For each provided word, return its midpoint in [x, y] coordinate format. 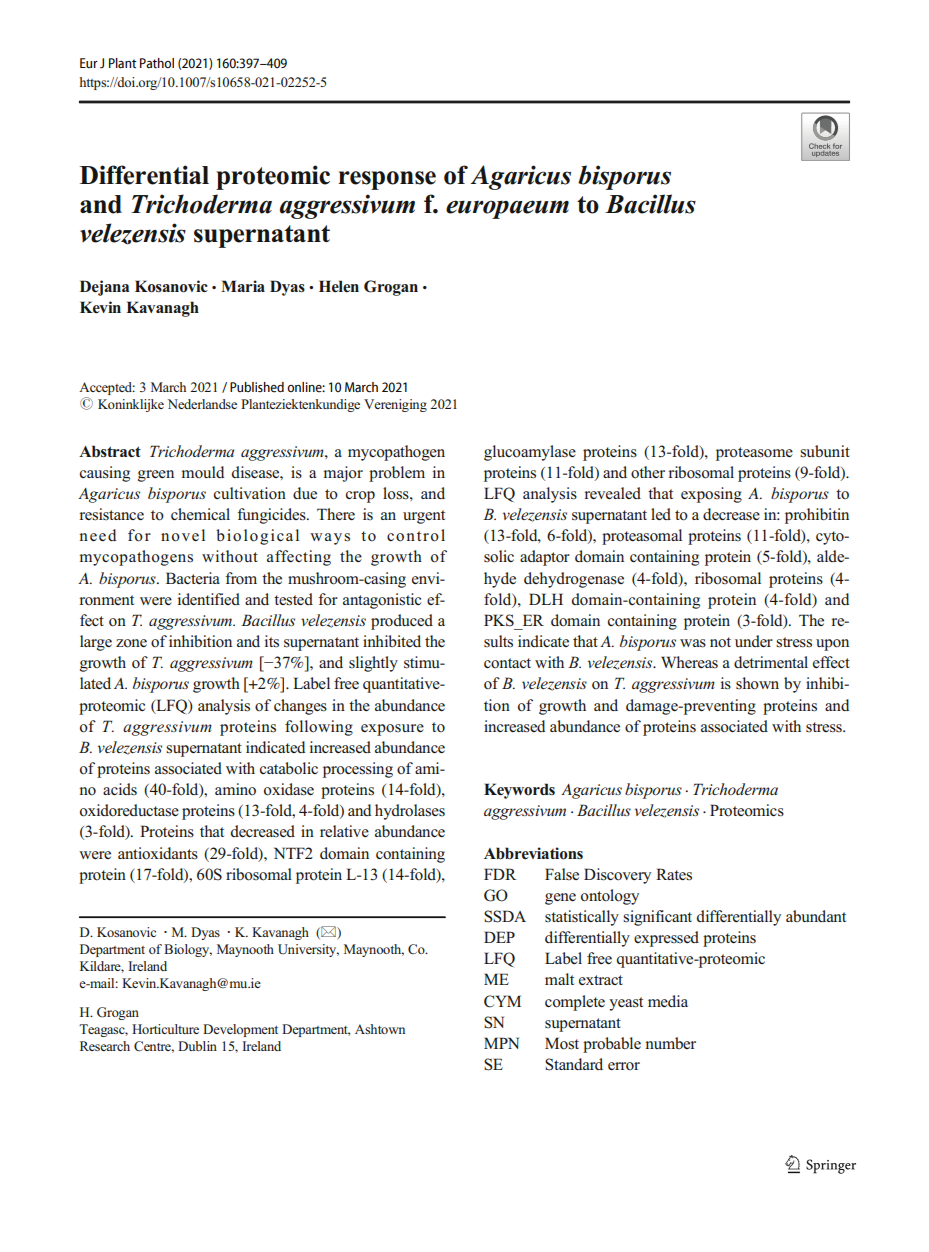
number [670, 1043]
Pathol [157, 63]
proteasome [754, 454]
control [416, 535]
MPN [501, 1043]
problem [397, 474]
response [387, 180]
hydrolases [410, 812]
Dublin [197, 1046]
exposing [711, 495]
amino [235, 789]
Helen [339, 286]
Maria [243, 286]
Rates [674, 874]
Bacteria [193, 578]
